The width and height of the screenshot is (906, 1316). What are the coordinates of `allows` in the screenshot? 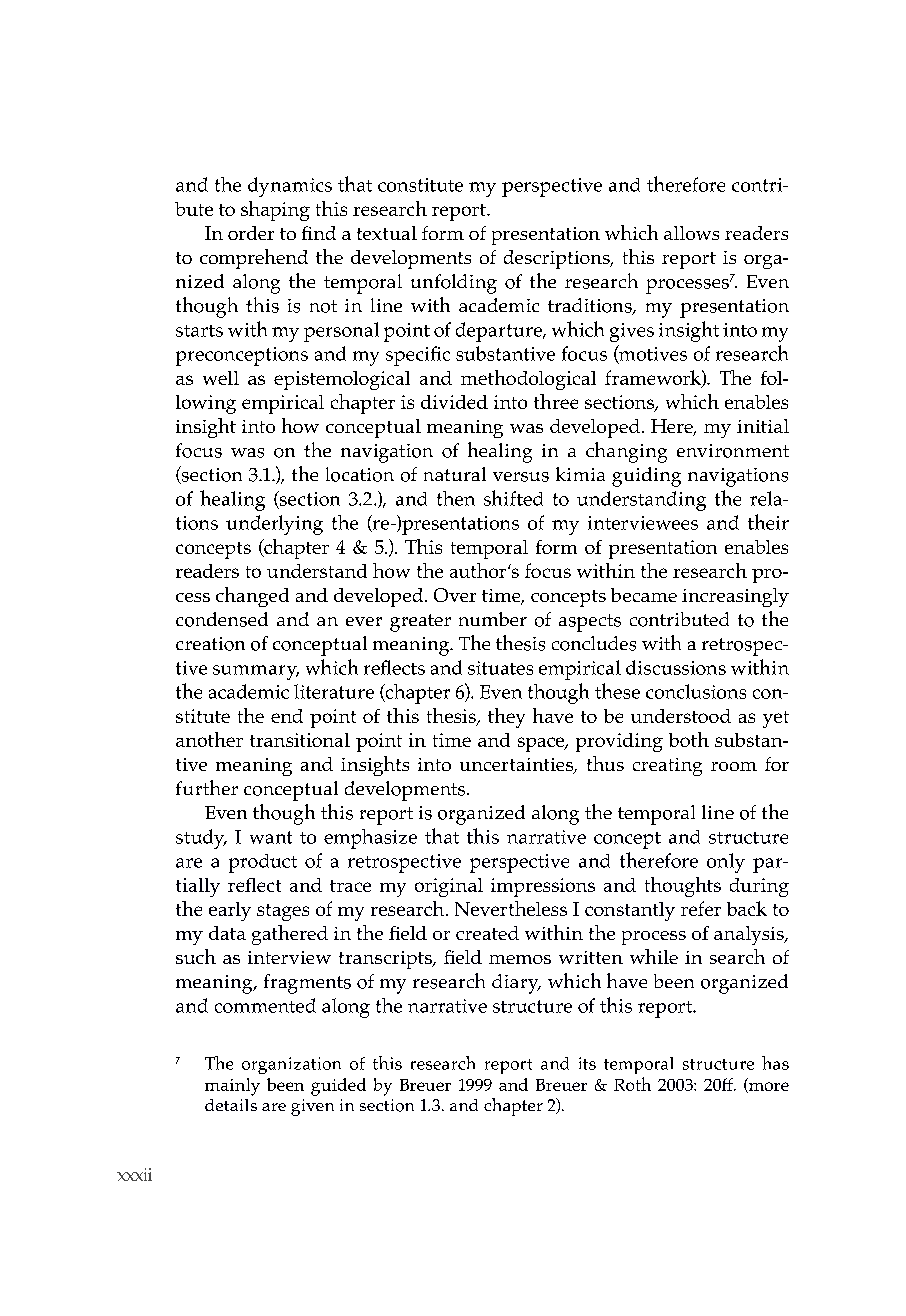 It's located at (691, 233).
